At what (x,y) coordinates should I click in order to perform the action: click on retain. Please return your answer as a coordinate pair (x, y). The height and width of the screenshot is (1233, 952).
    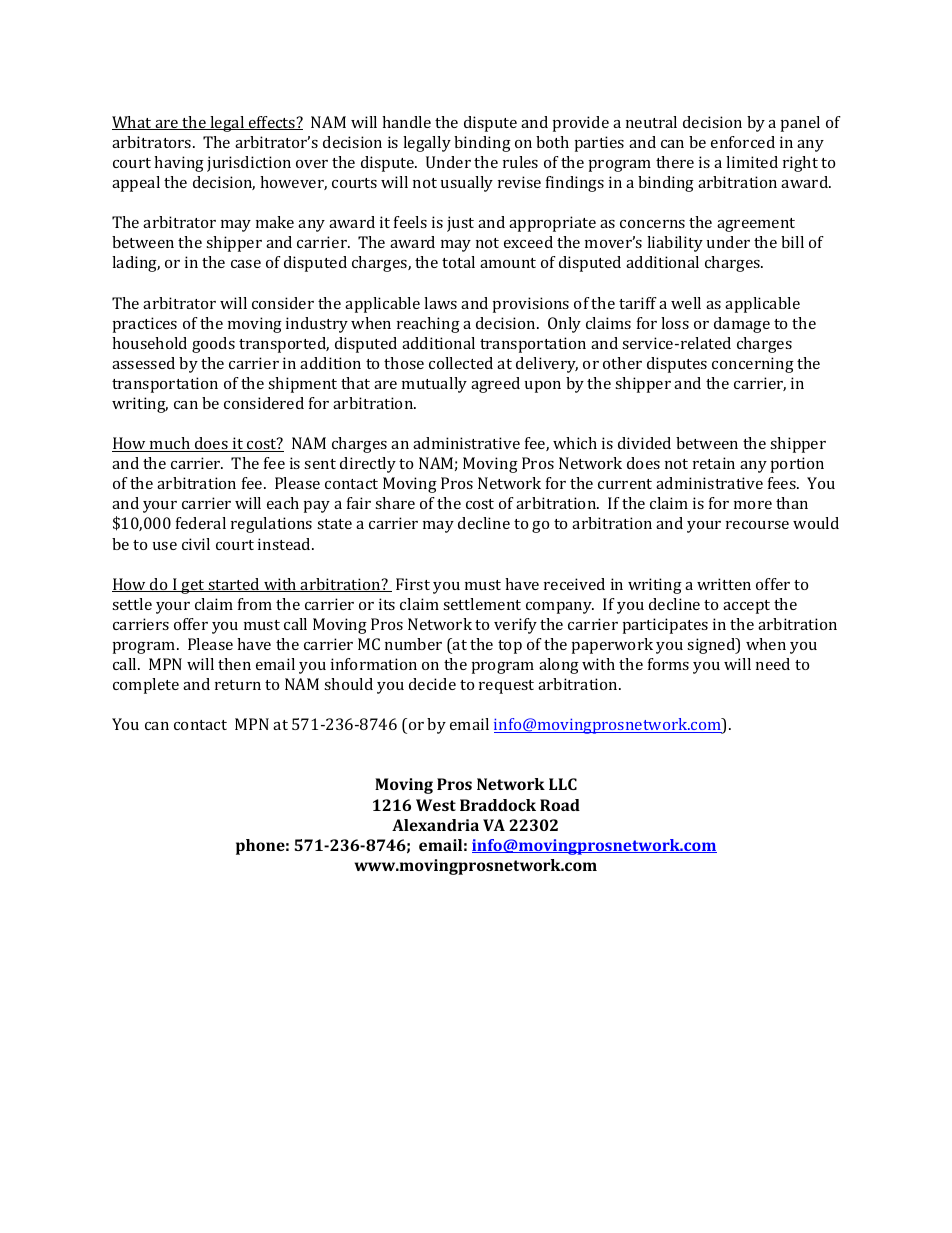
    Looking at the image, I should click on (714, 463).
